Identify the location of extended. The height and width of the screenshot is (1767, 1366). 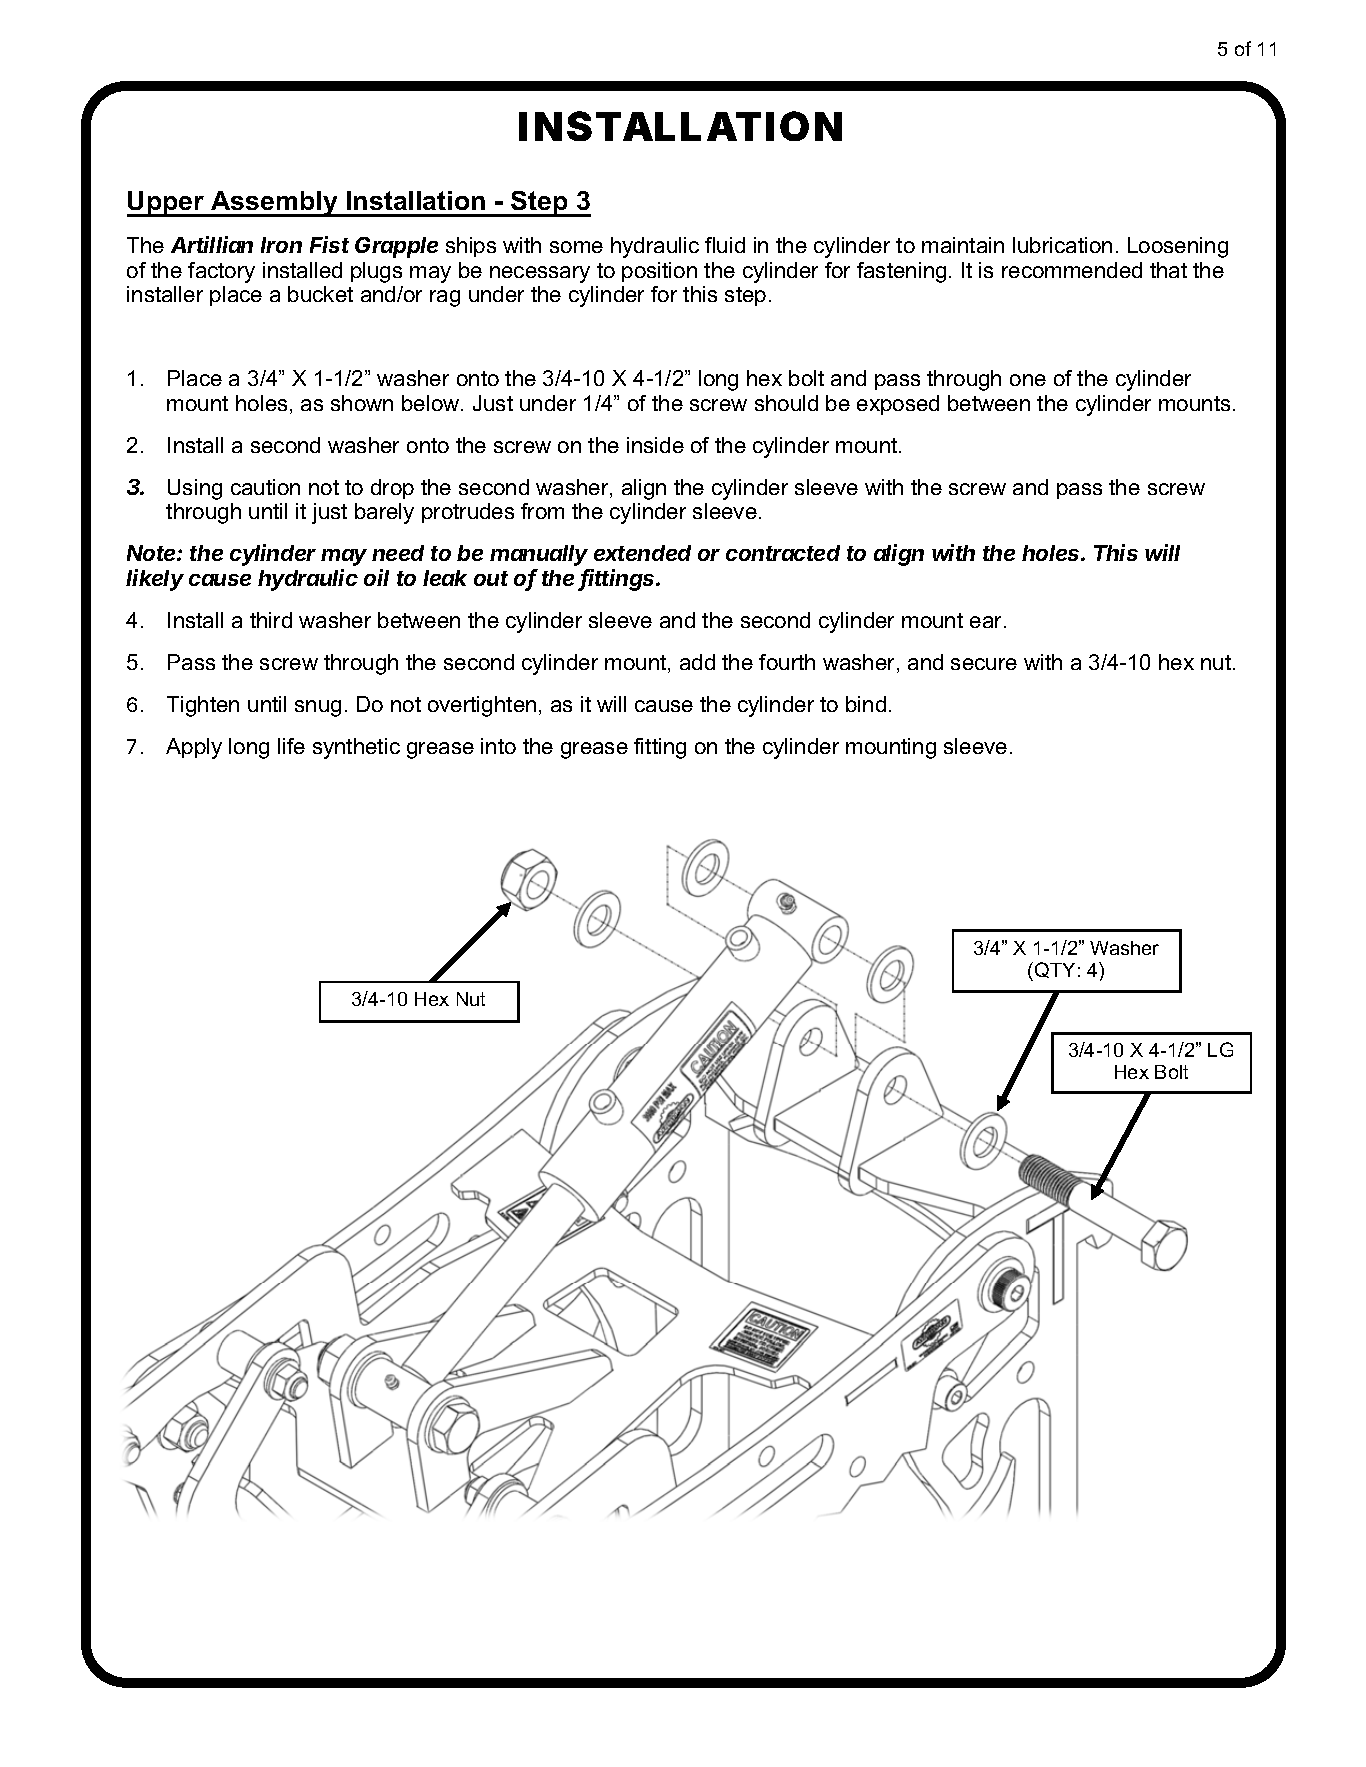
(642, 553).
